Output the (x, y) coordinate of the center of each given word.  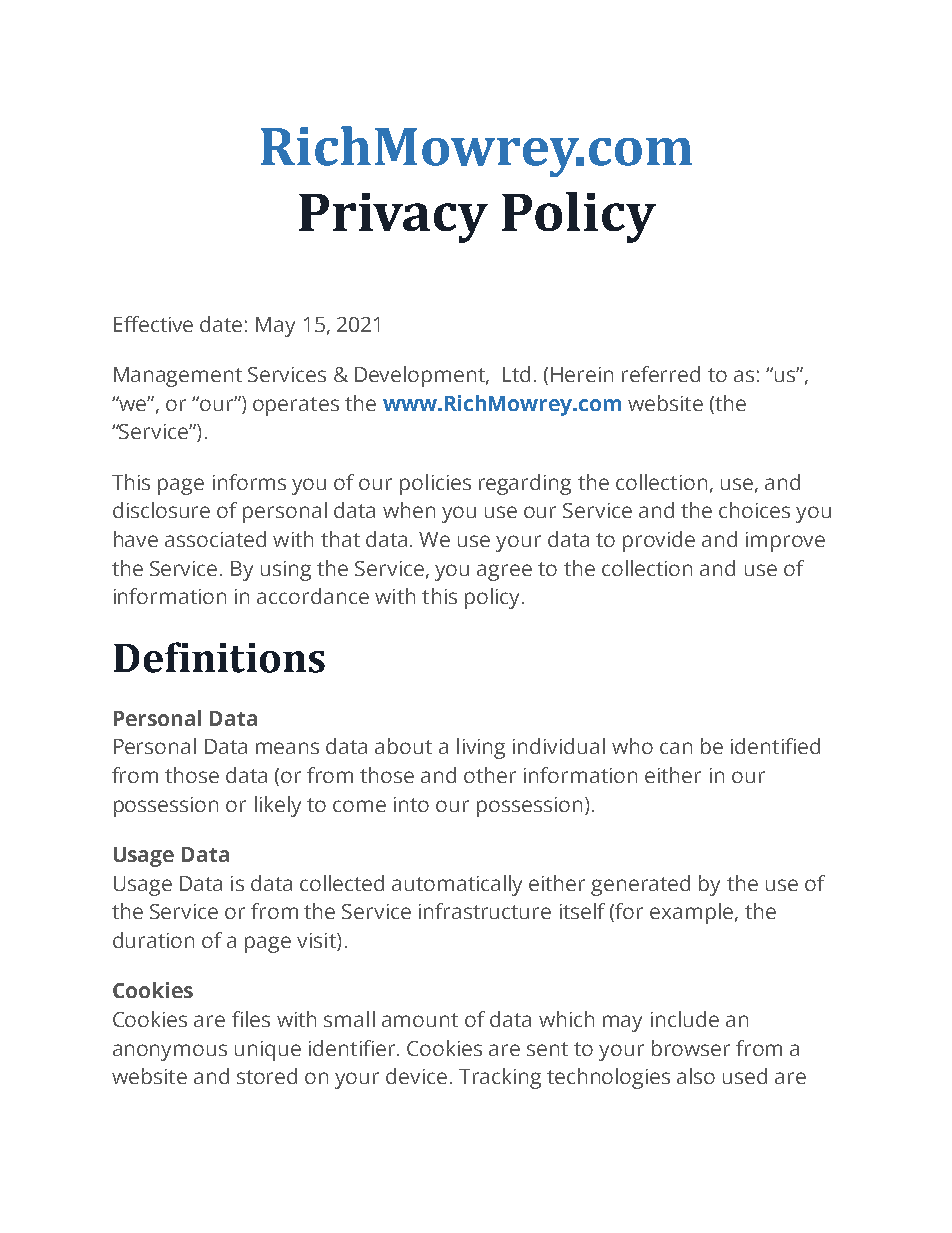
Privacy (393, 218)
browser (691, 1048)
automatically (457, 885)
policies (435, 484)
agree (504, 572)
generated (640, 885)
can (676, 748)
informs (249, 482)
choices (754, 510)
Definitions (219, 657)
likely (278, 806)
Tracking (500, 1078)
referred (661, 374)
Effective (153, 324)
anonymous (170, 1052)
